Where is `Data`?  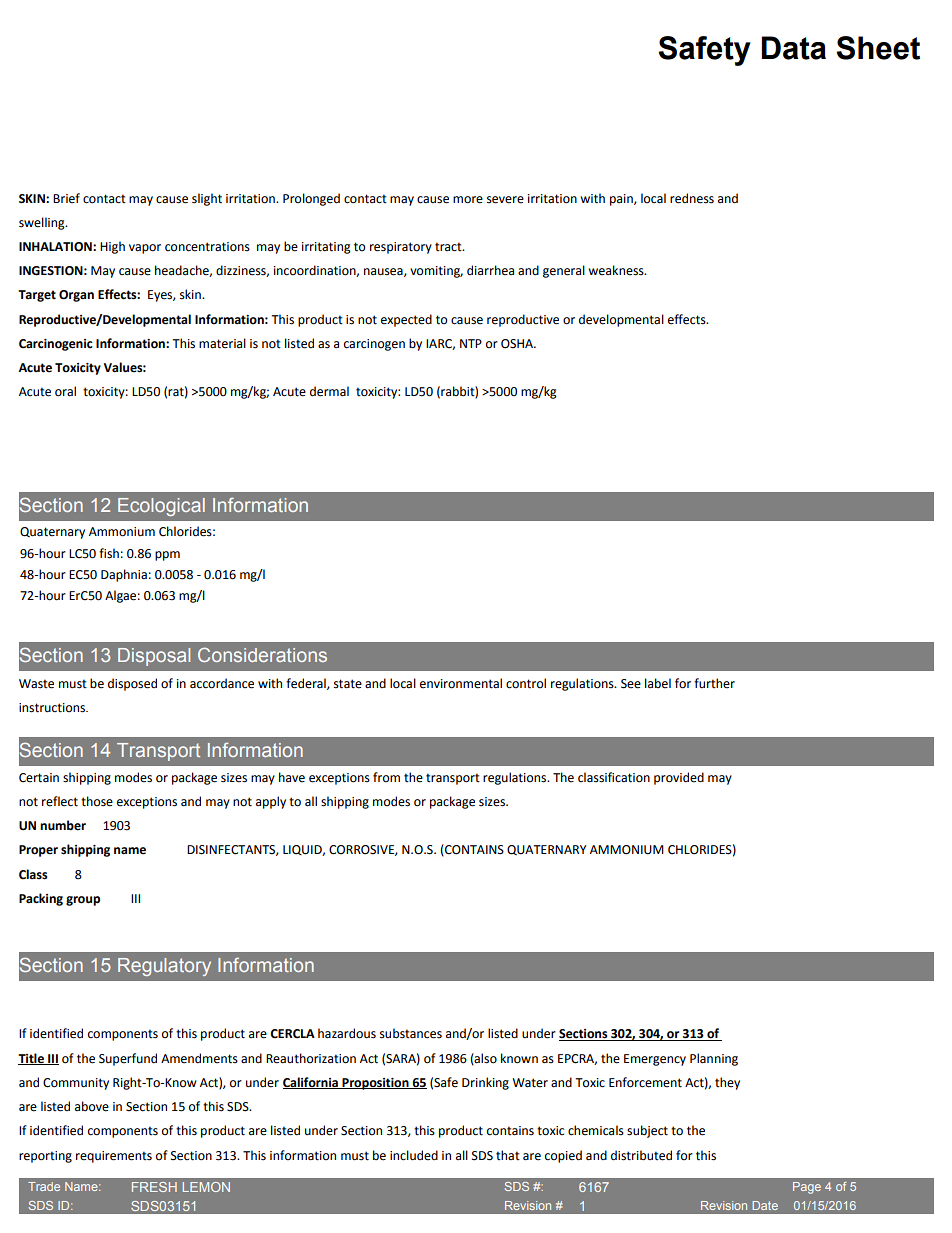 Data is located at coordinates (793, 48).
